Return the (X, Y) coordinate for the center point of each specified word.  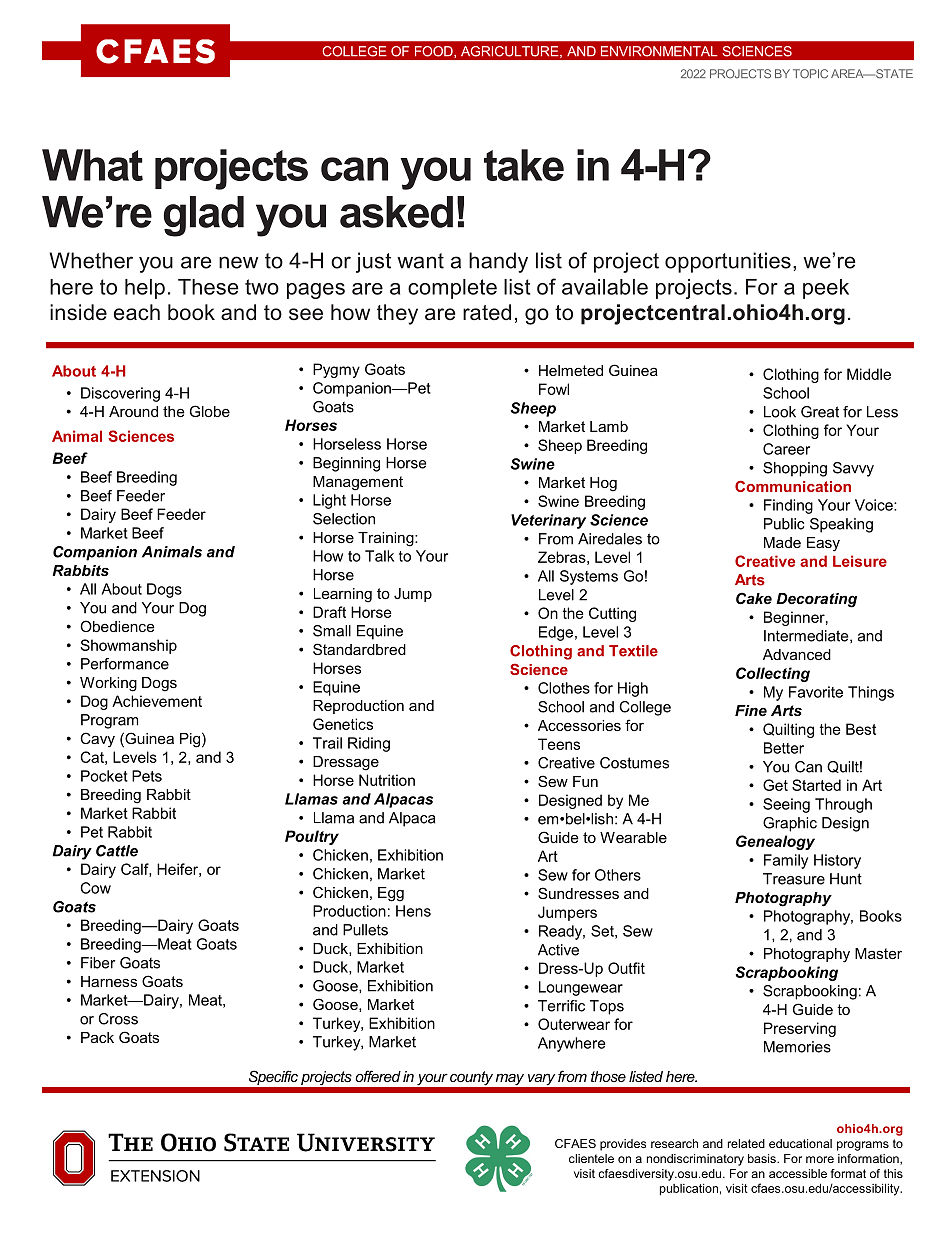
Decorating (816, 600)
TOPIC (810, 74)
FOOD (435, 52)
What (92, 165)
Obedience (117, 626)
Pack (97, 1037)
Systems (589, 577)
